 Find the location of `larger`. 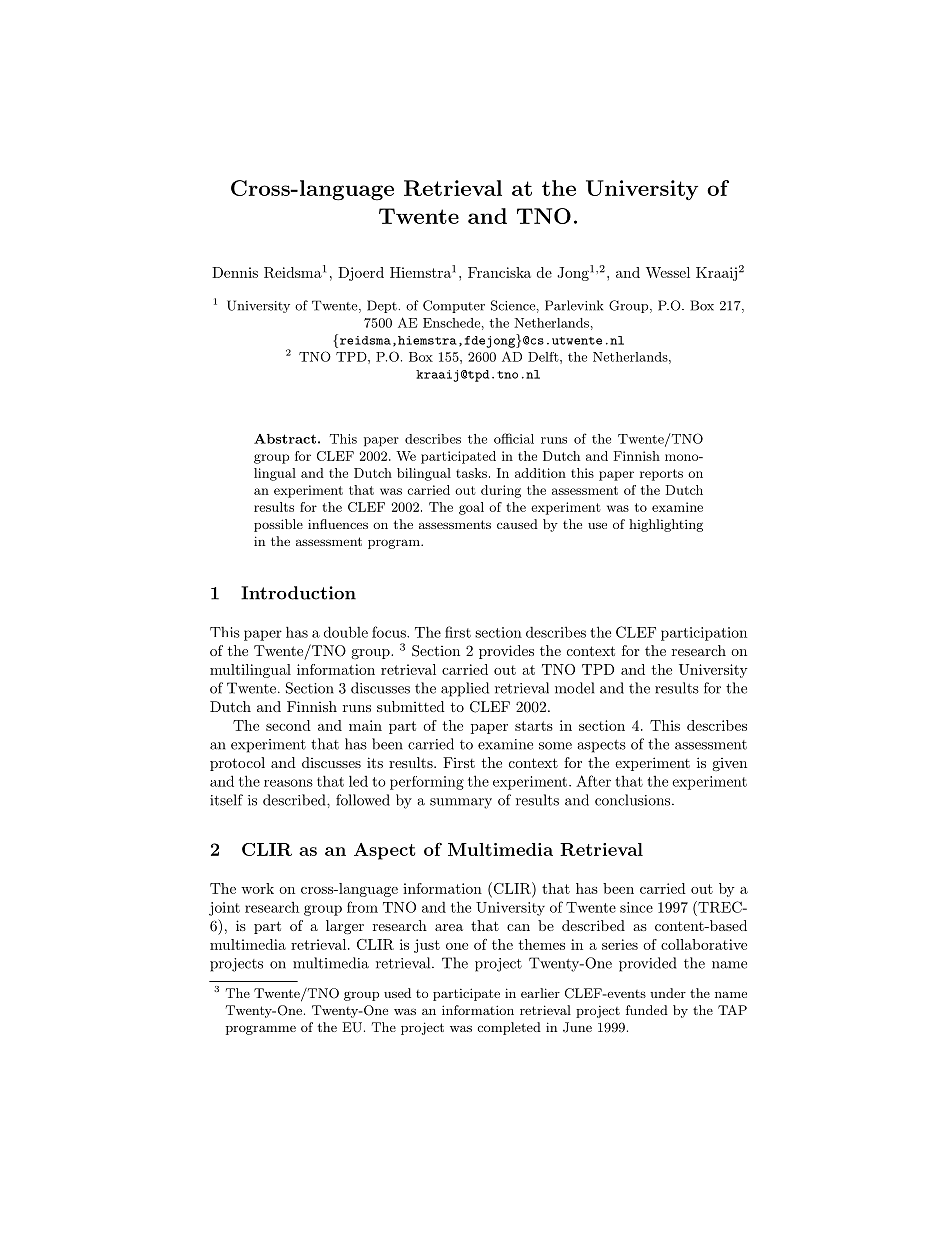

larger is located at coordinates (345, 927).
